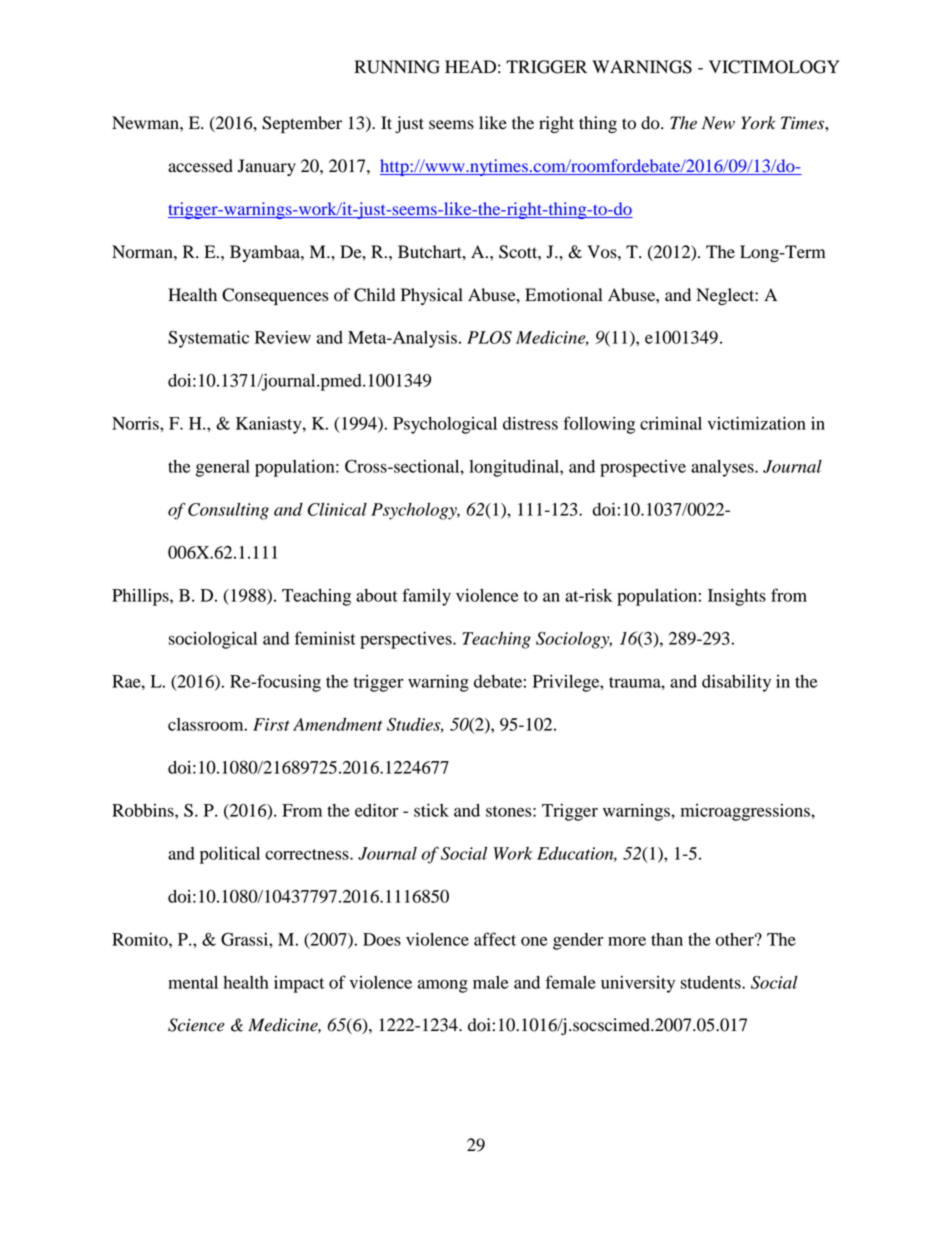  Describe the element at coordinates (671, 423) in the screenshot. I see `criminal` at that location.
